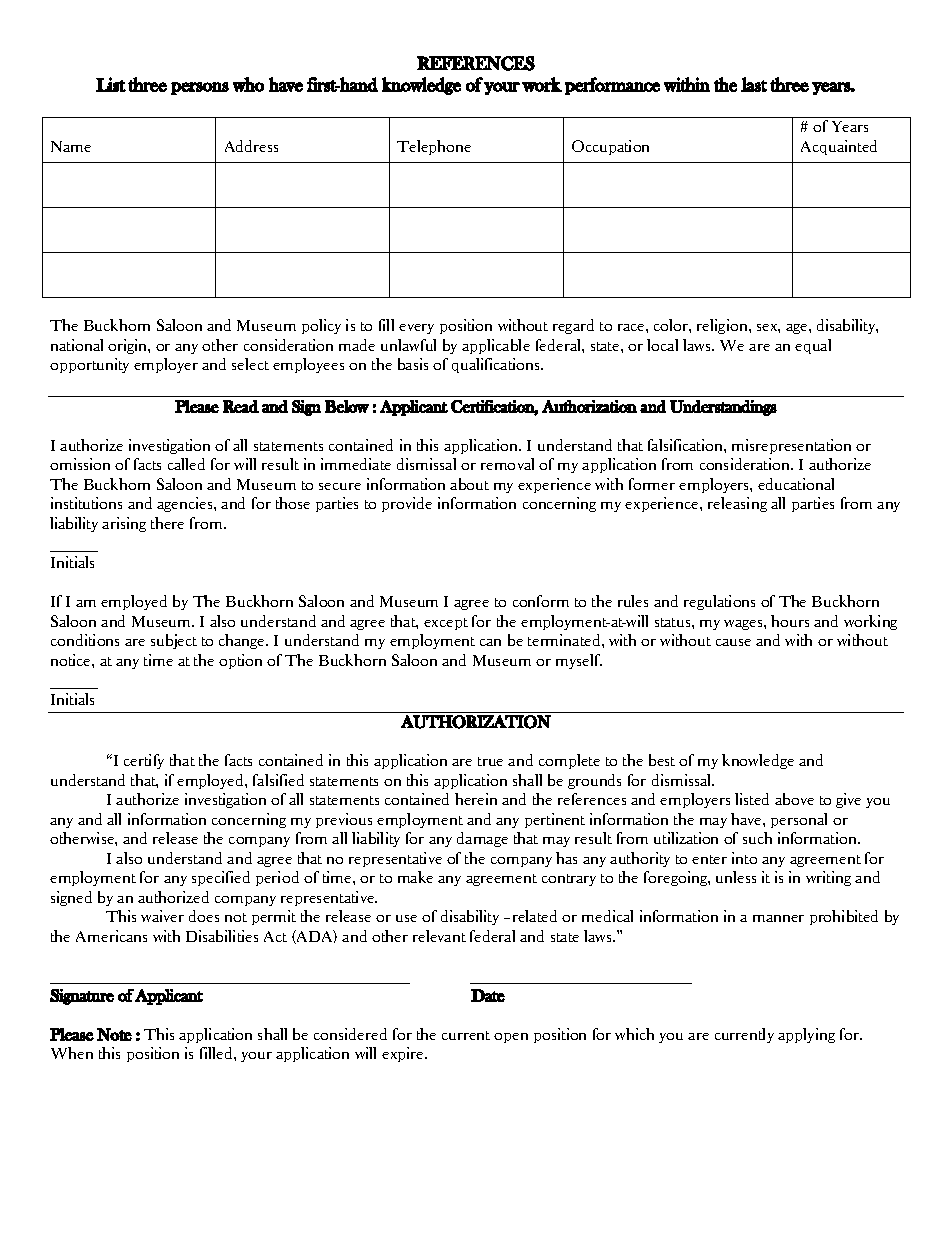  What do you see at coordinates (754, 84) in the screenshot?
I see `last` at bounding box center [754, 84].
